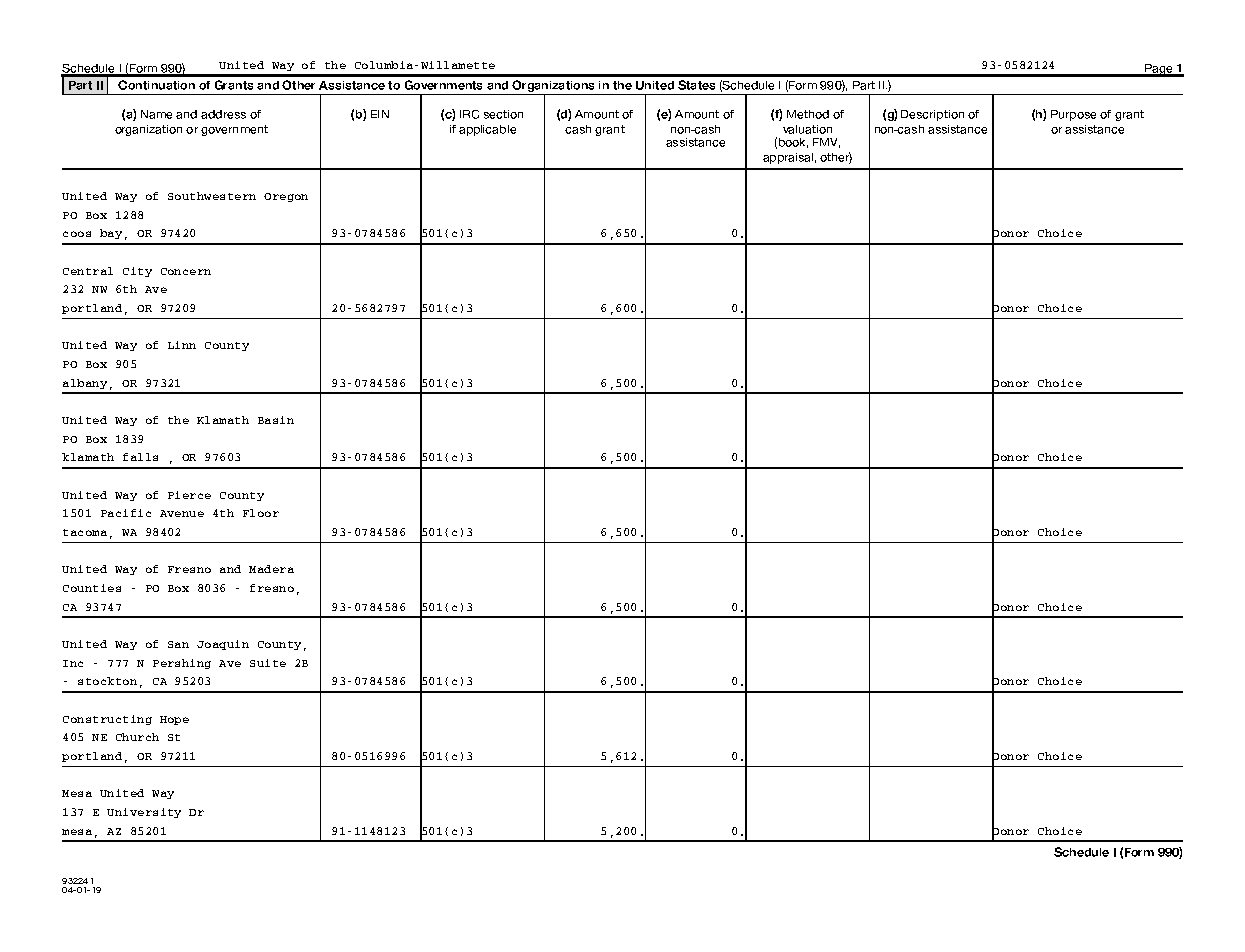 This image has height=952, width=1245. I want to click on Church, so click(137, 737).
